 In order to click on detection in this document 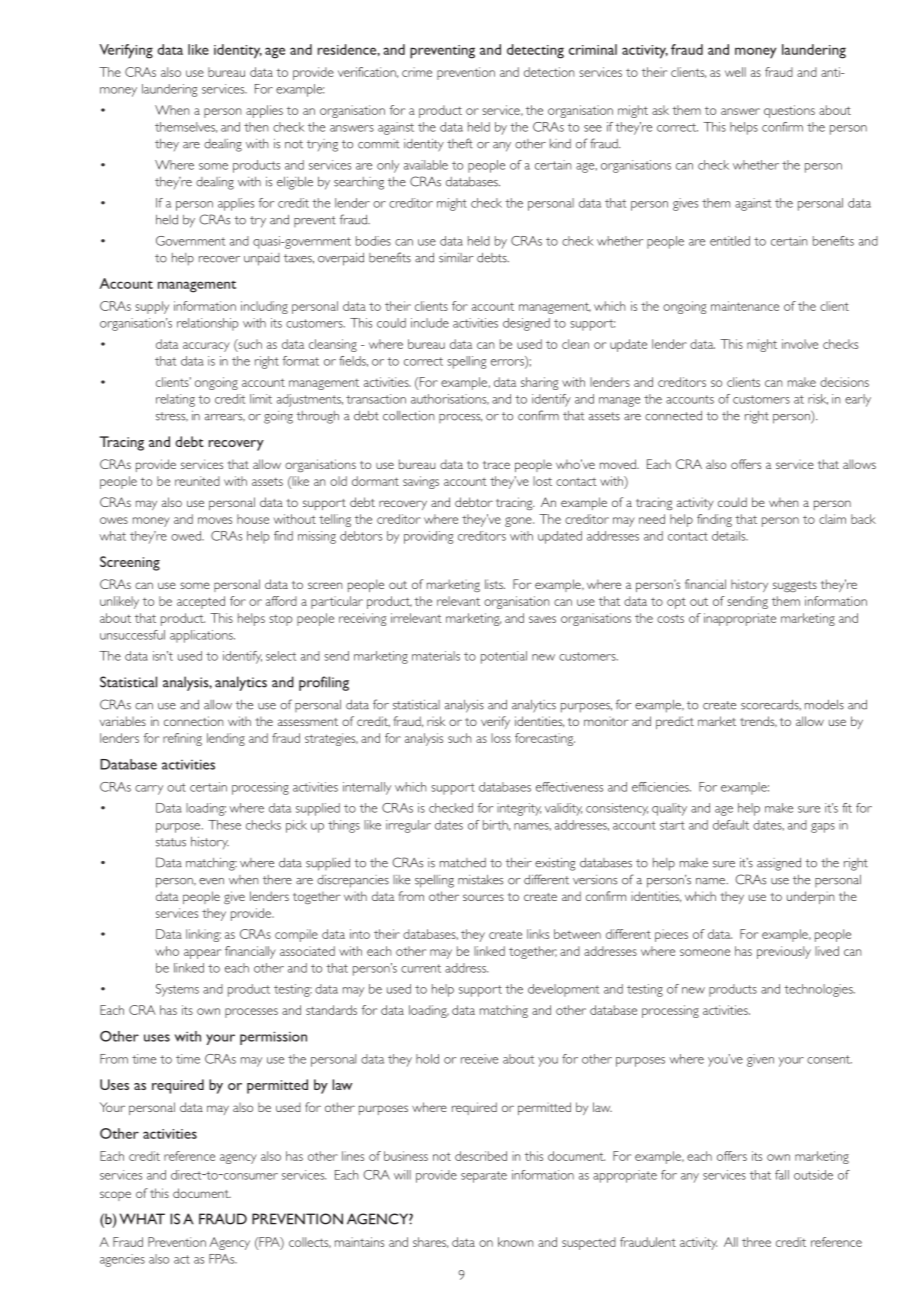, I will do `click(549, 72)`.
